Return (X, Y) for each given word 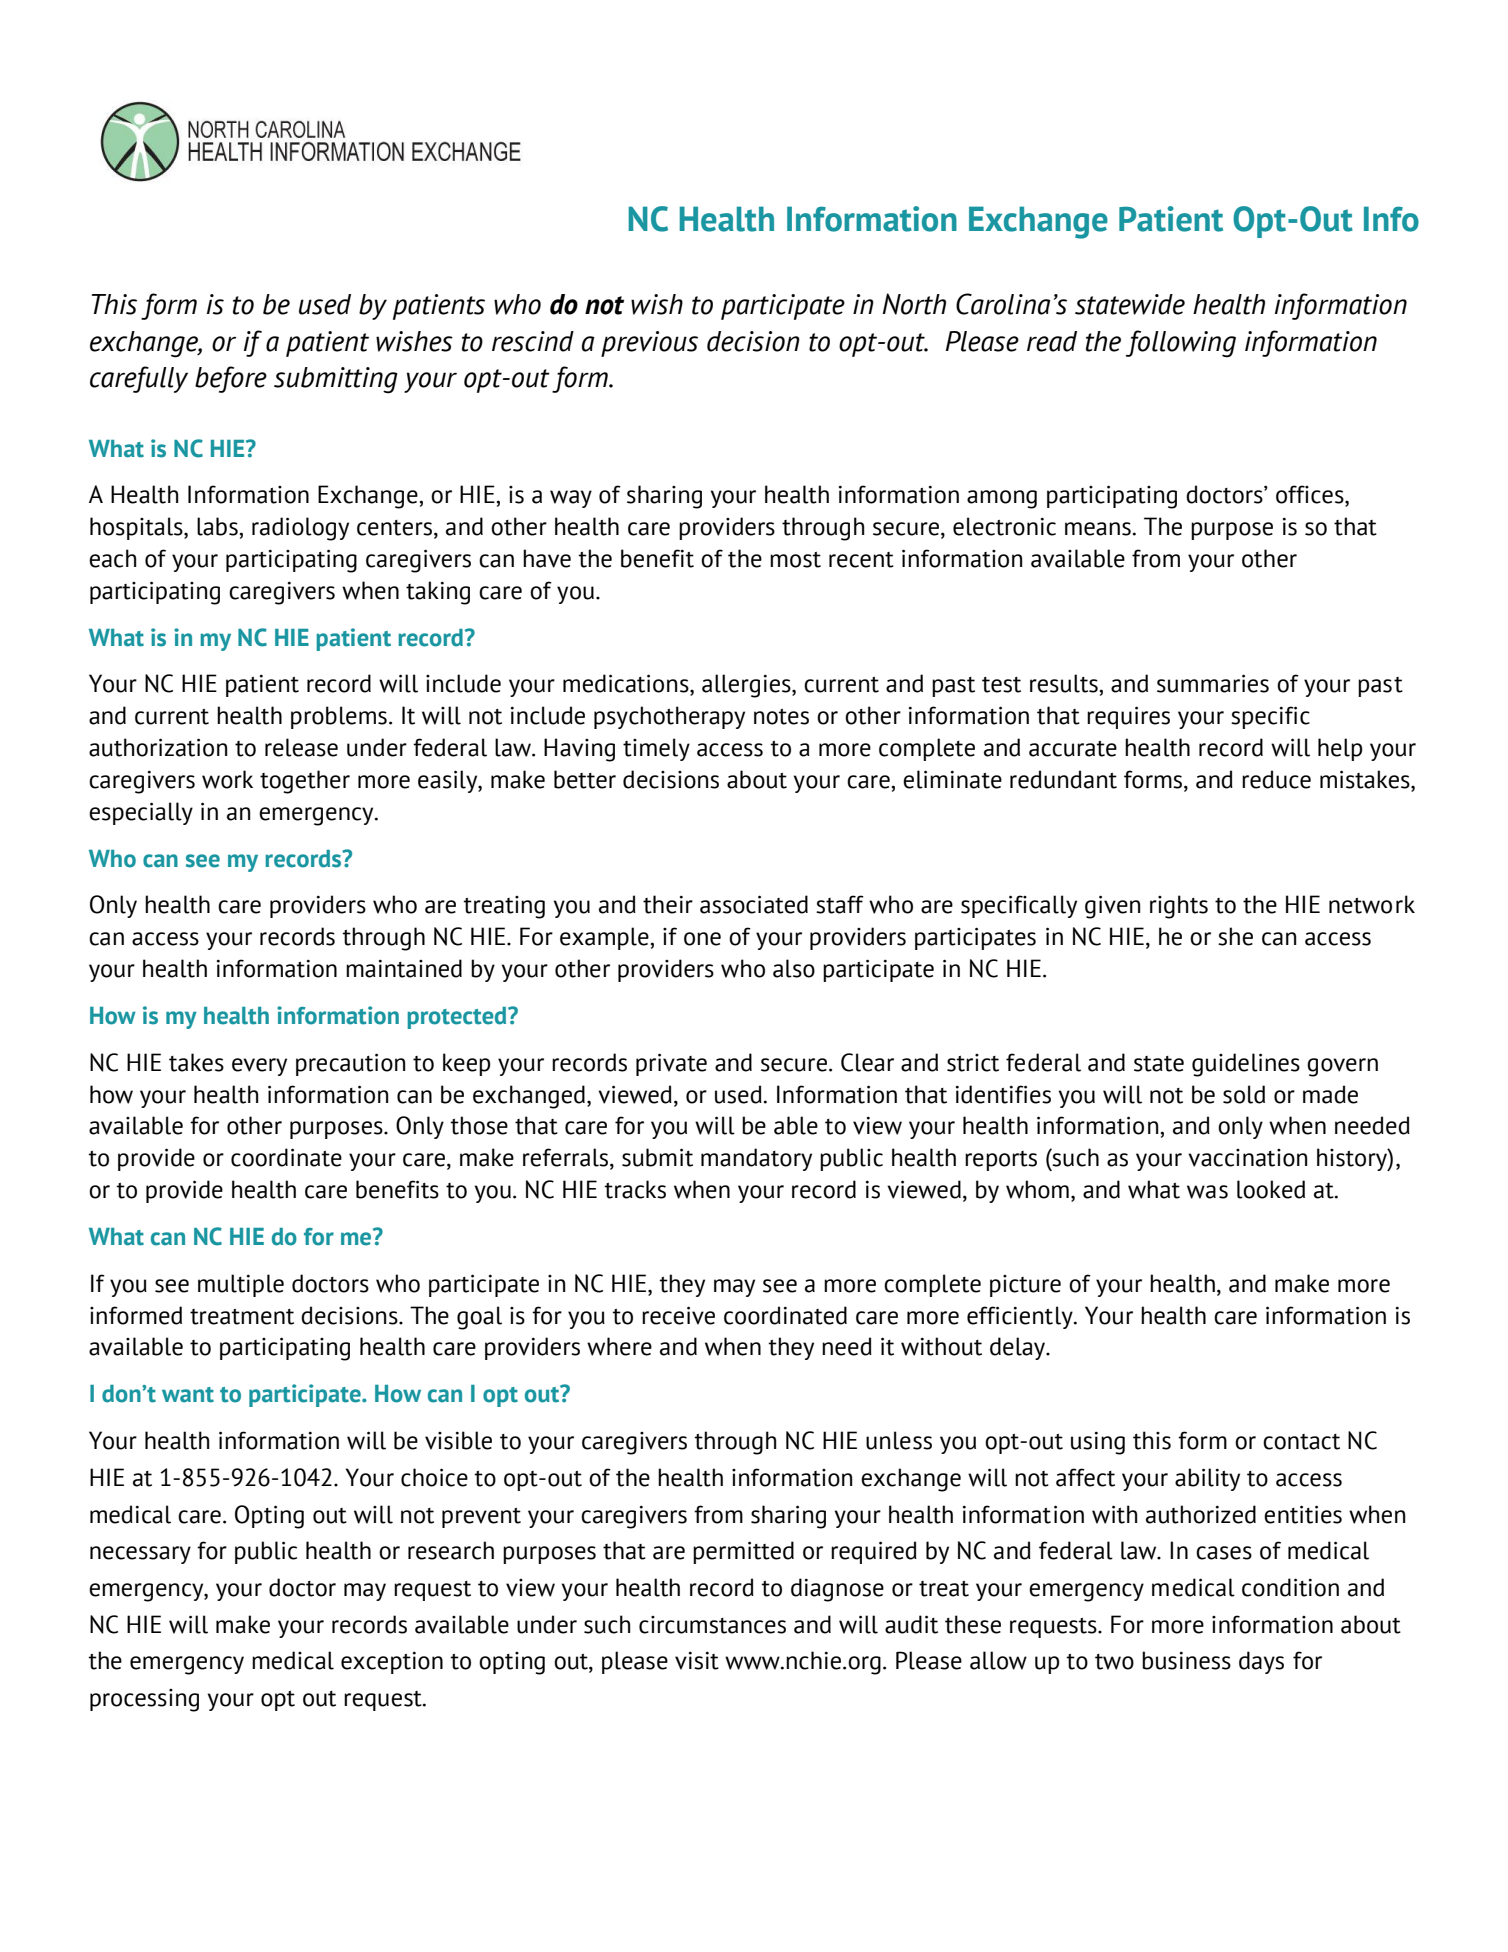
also (794, 968)
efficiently (1021, 1317)
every (259, 1067)
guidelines (1246, 1065)
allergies (747, 686)
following (1181, 344)
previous (649, 344)
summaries (1213, 683)
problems (339, 717)
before (231, 379)
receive (678, 1315)
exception (392, 1662)
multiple (241, 1285)
